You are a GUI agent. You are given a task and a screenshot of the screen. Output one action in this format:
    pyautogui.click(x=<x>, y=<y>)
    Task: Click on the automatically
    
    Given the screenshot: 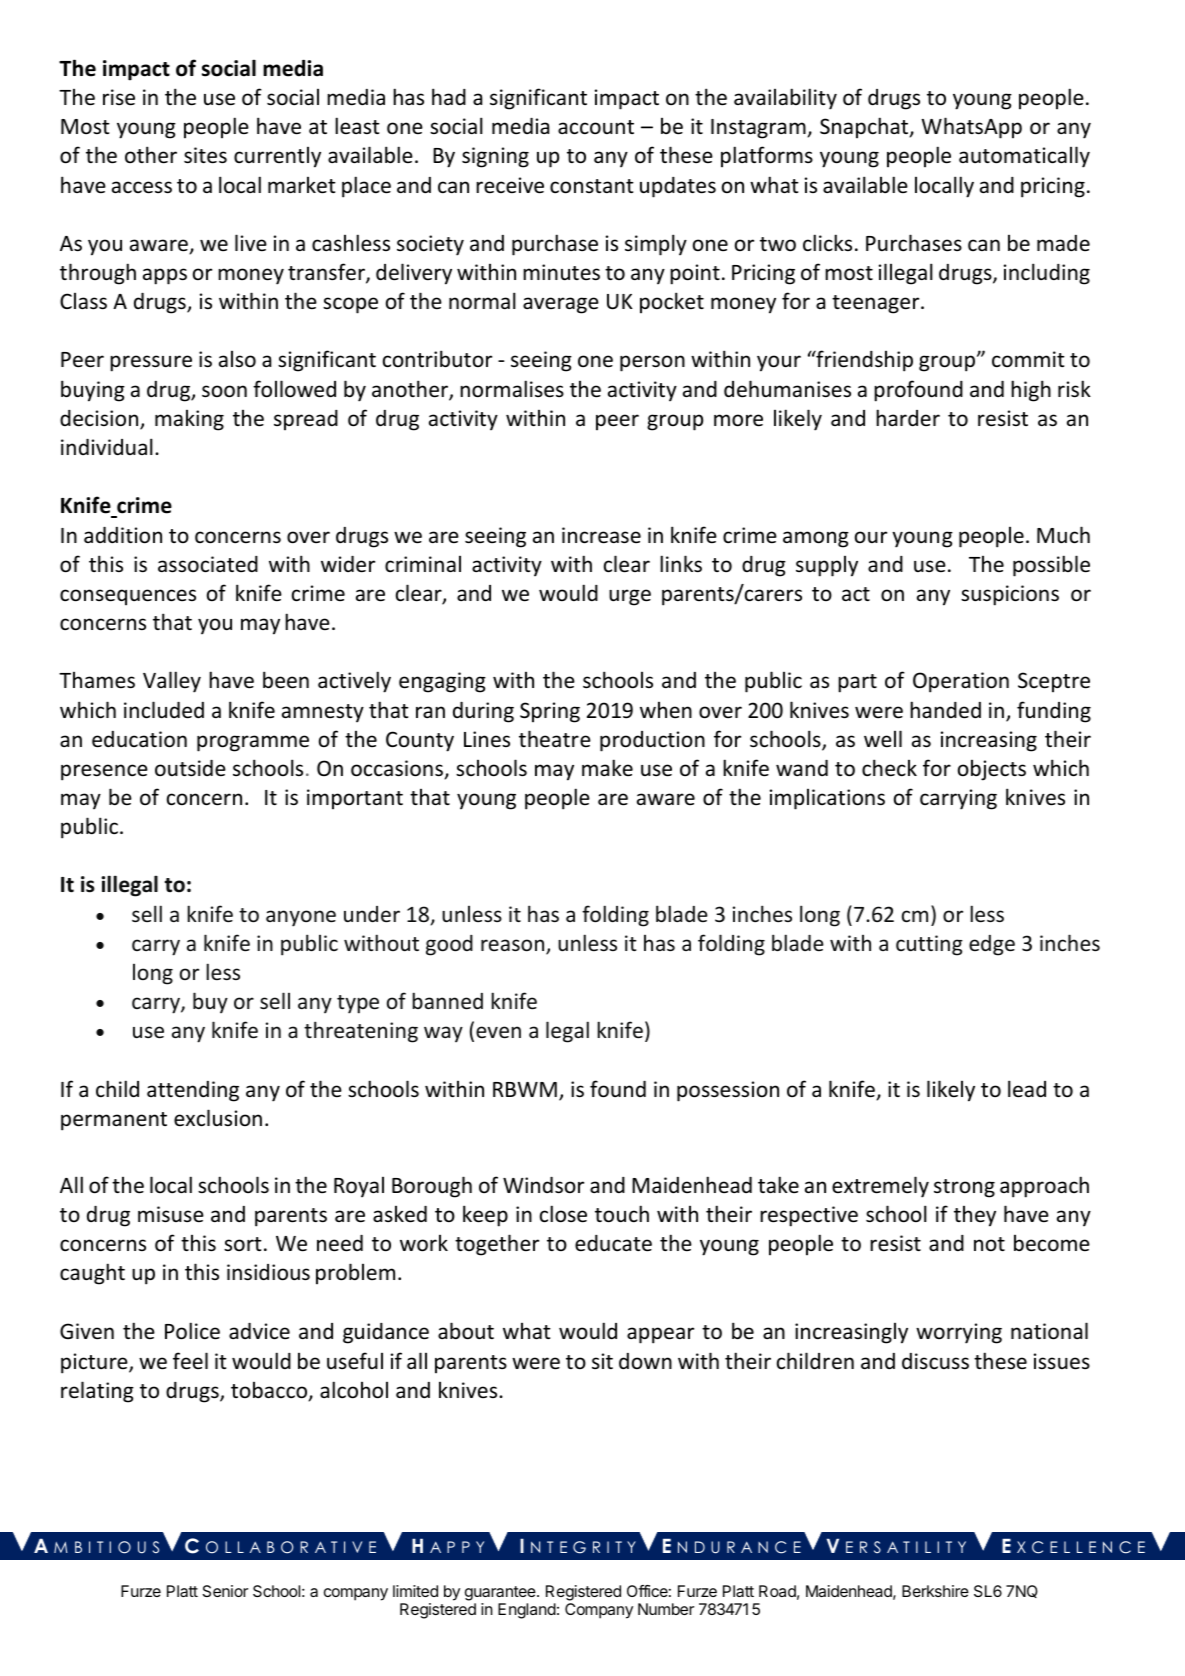 What is the action you would take?
    pyautogui.click(x=1024, y=157)
